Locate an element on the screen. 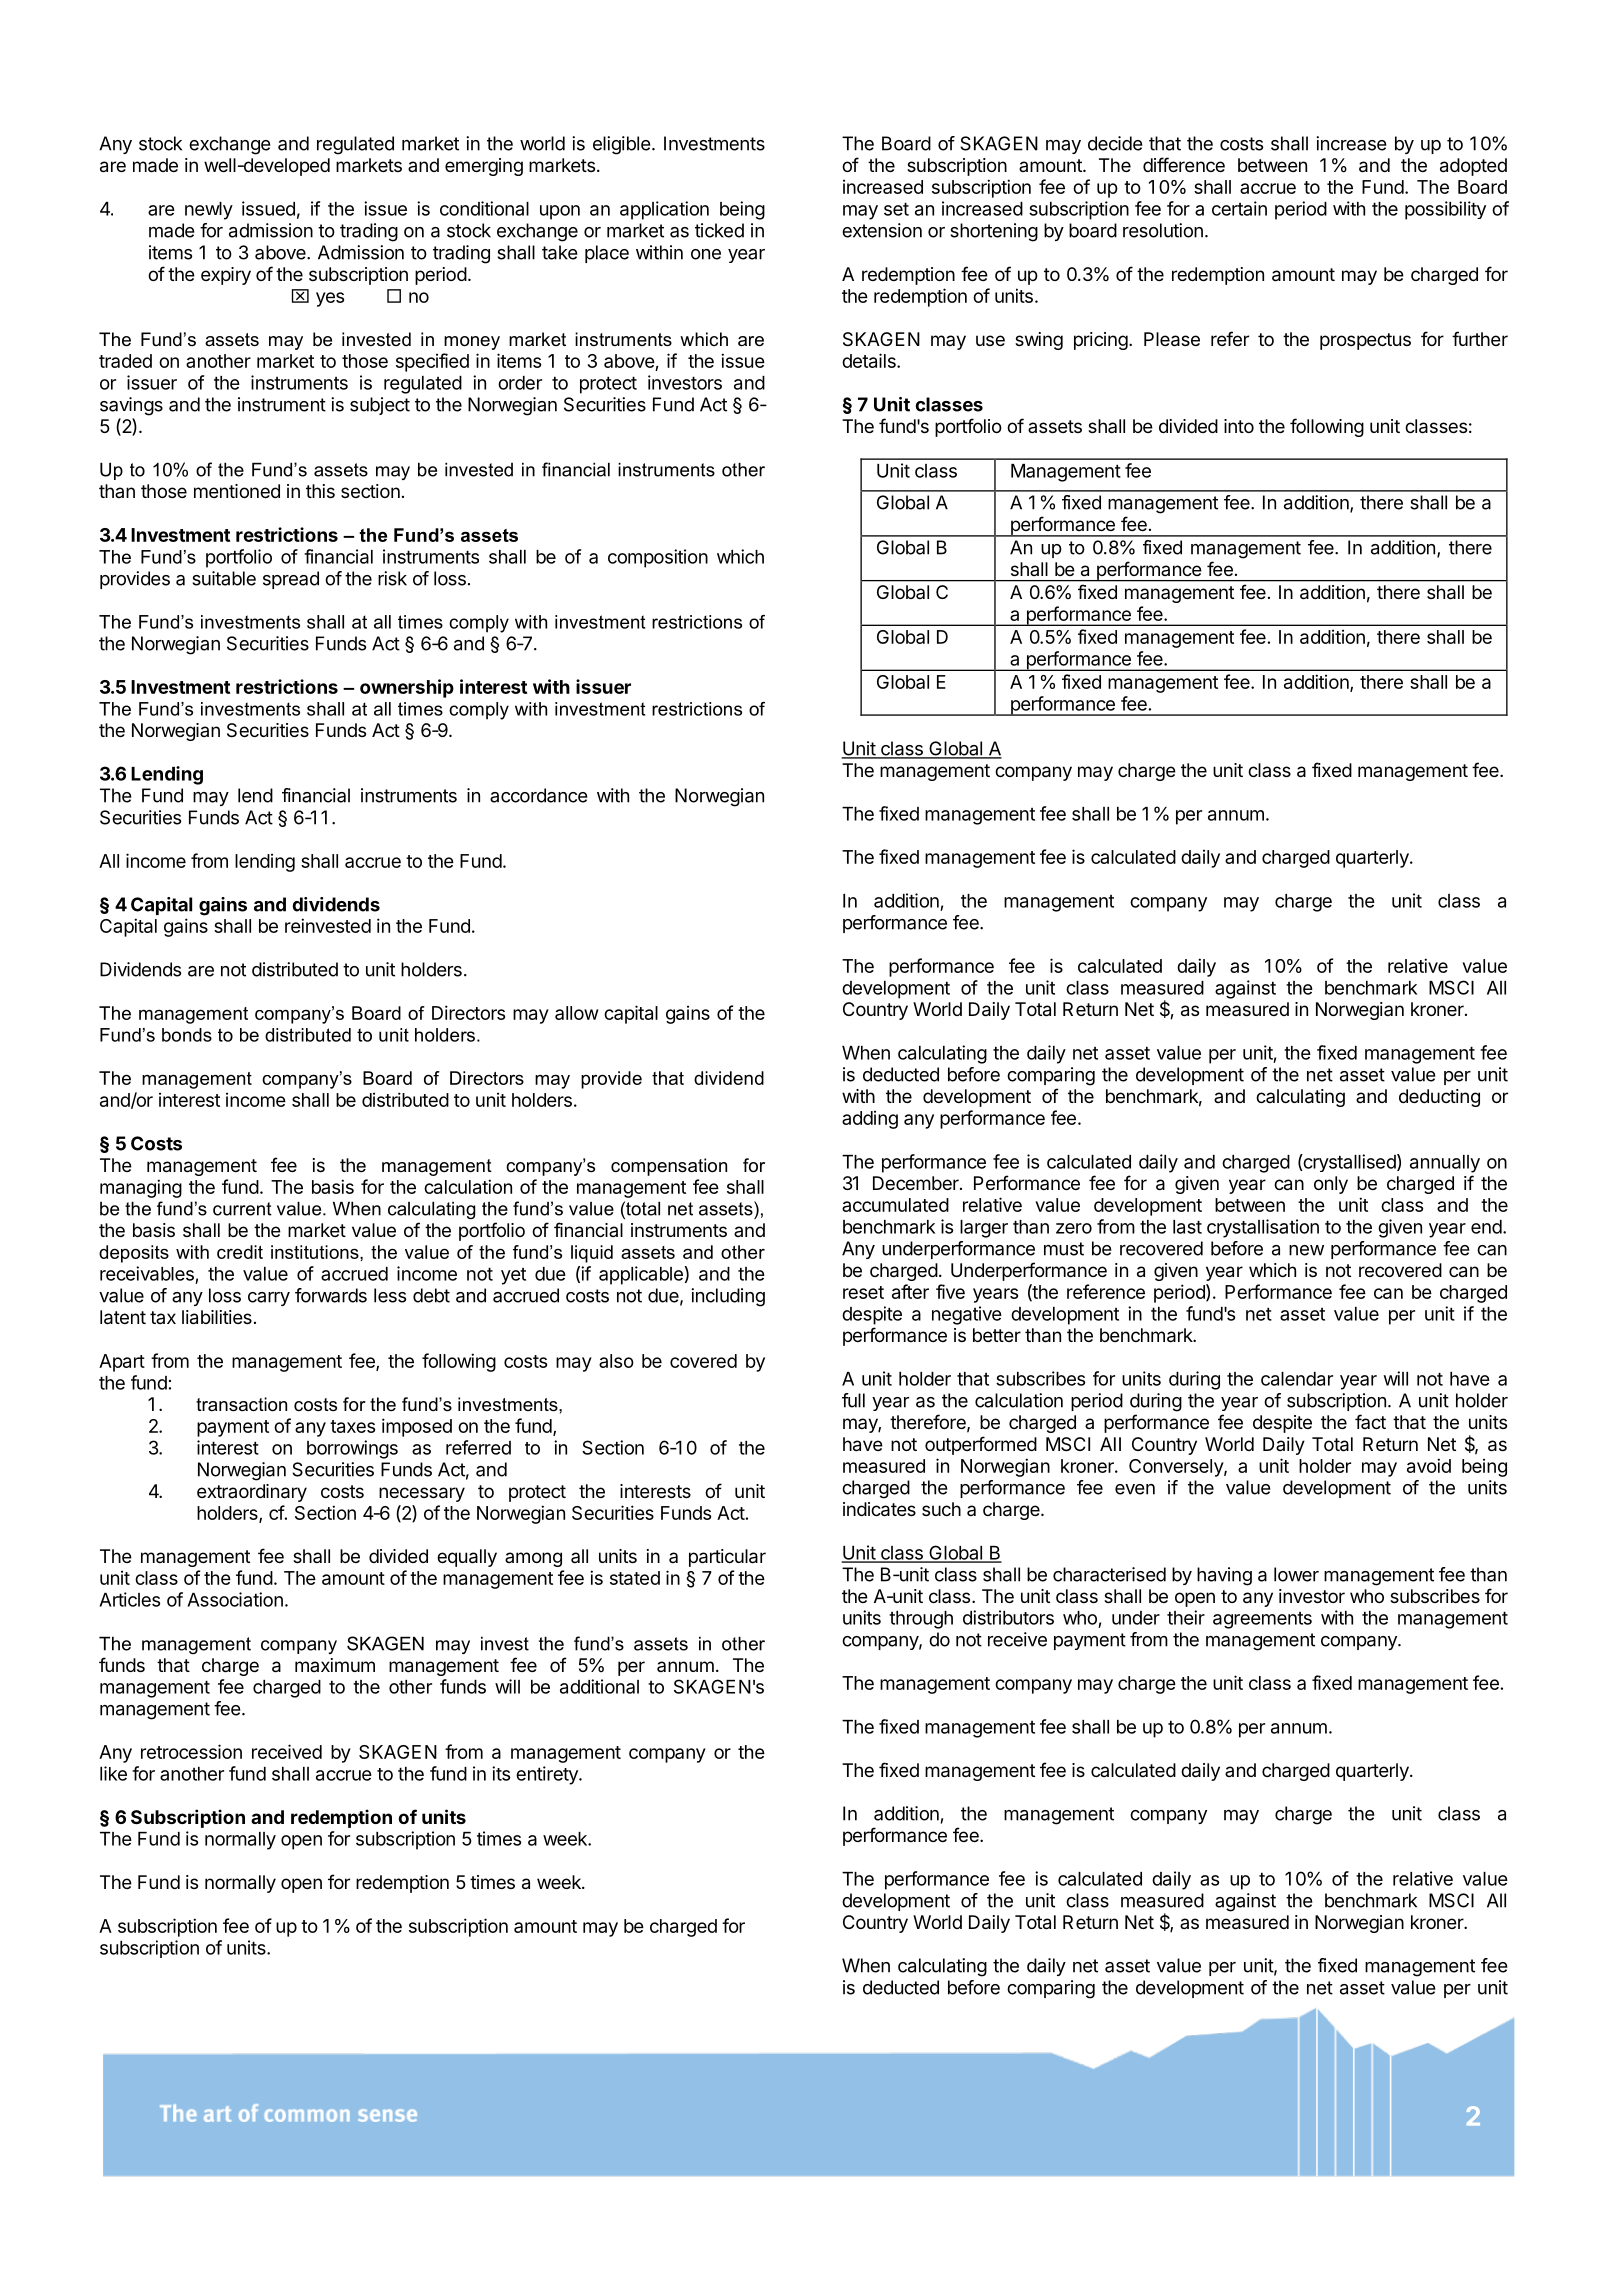  deducting is located at coordinates (1439, 1098).
